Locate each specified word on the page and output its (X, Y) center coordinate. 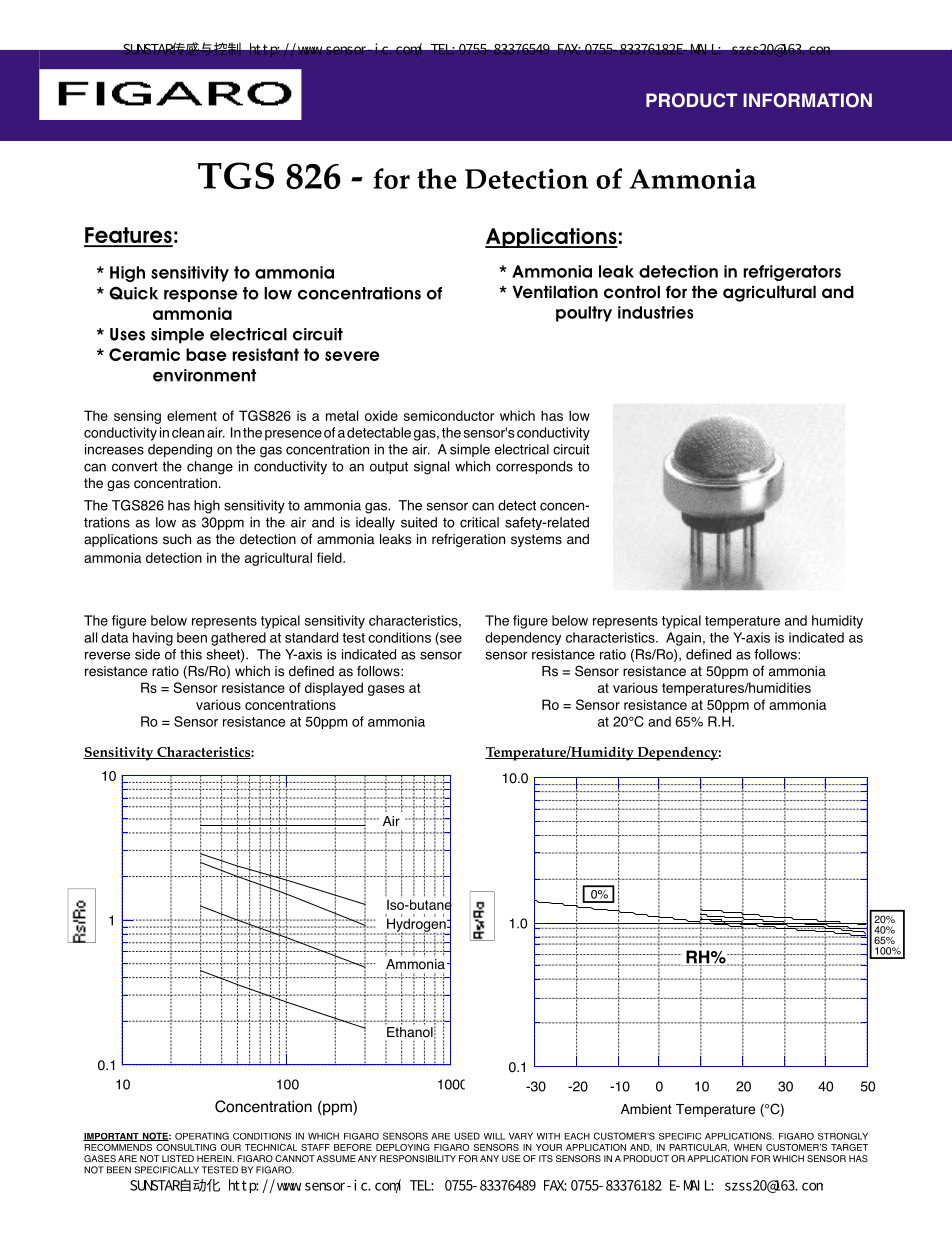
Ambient (646, 1109)
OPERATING (202, 1136)
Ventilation (555, 292)
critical (479, 522)
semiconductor (449, 415)
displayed (334, 689)
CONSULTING (186, 1147)
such (177, 539)
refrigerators (792, 273)
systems (536, 540)
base (206, 354)
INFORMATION (807, 100)
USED (467, 1136)
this (191, 654)
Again (683, 639)
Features (128, 236)
